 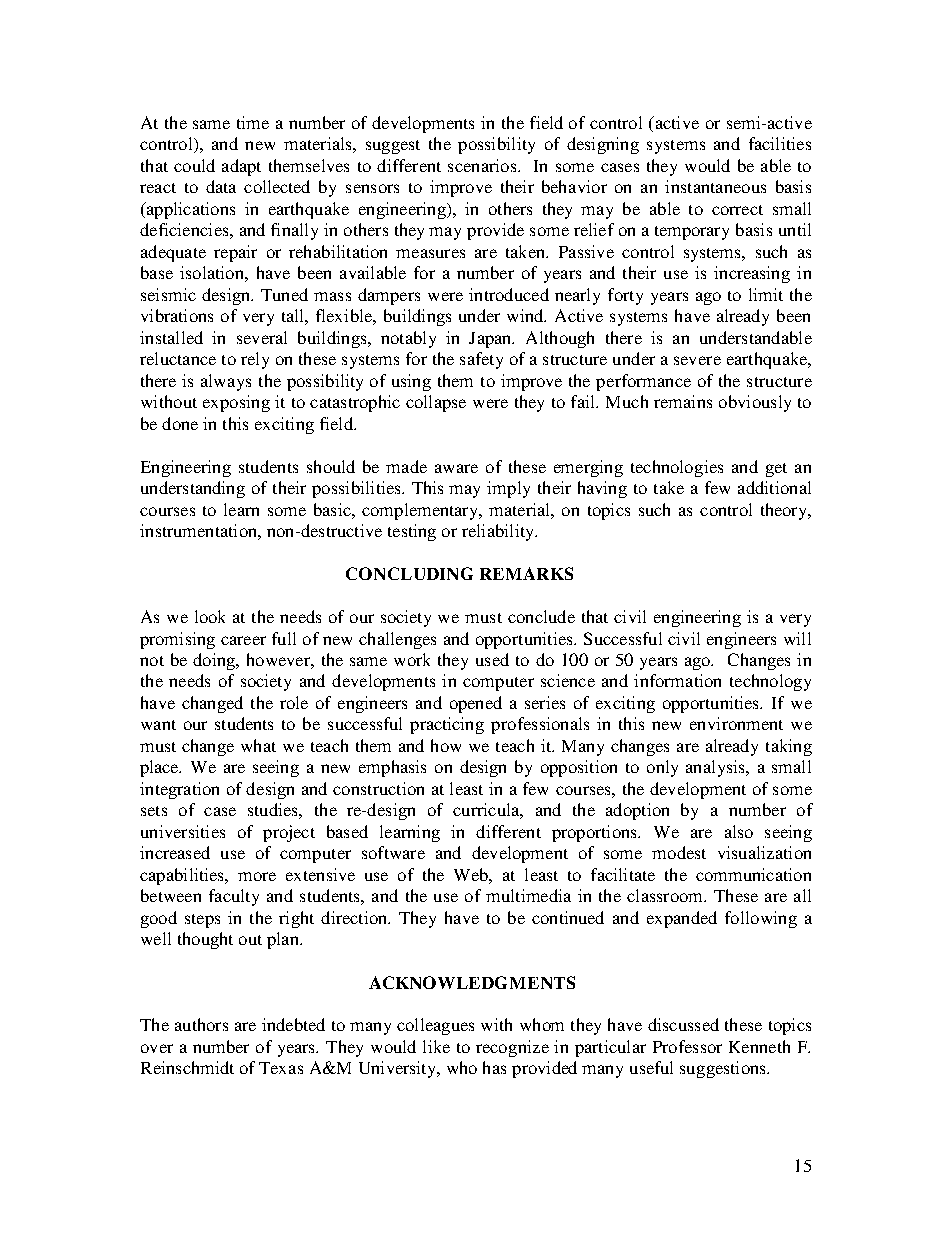 What do you see at coordinates (715, 186) in the page?
I see `instantaneous` at bounding box center [715, 186].
